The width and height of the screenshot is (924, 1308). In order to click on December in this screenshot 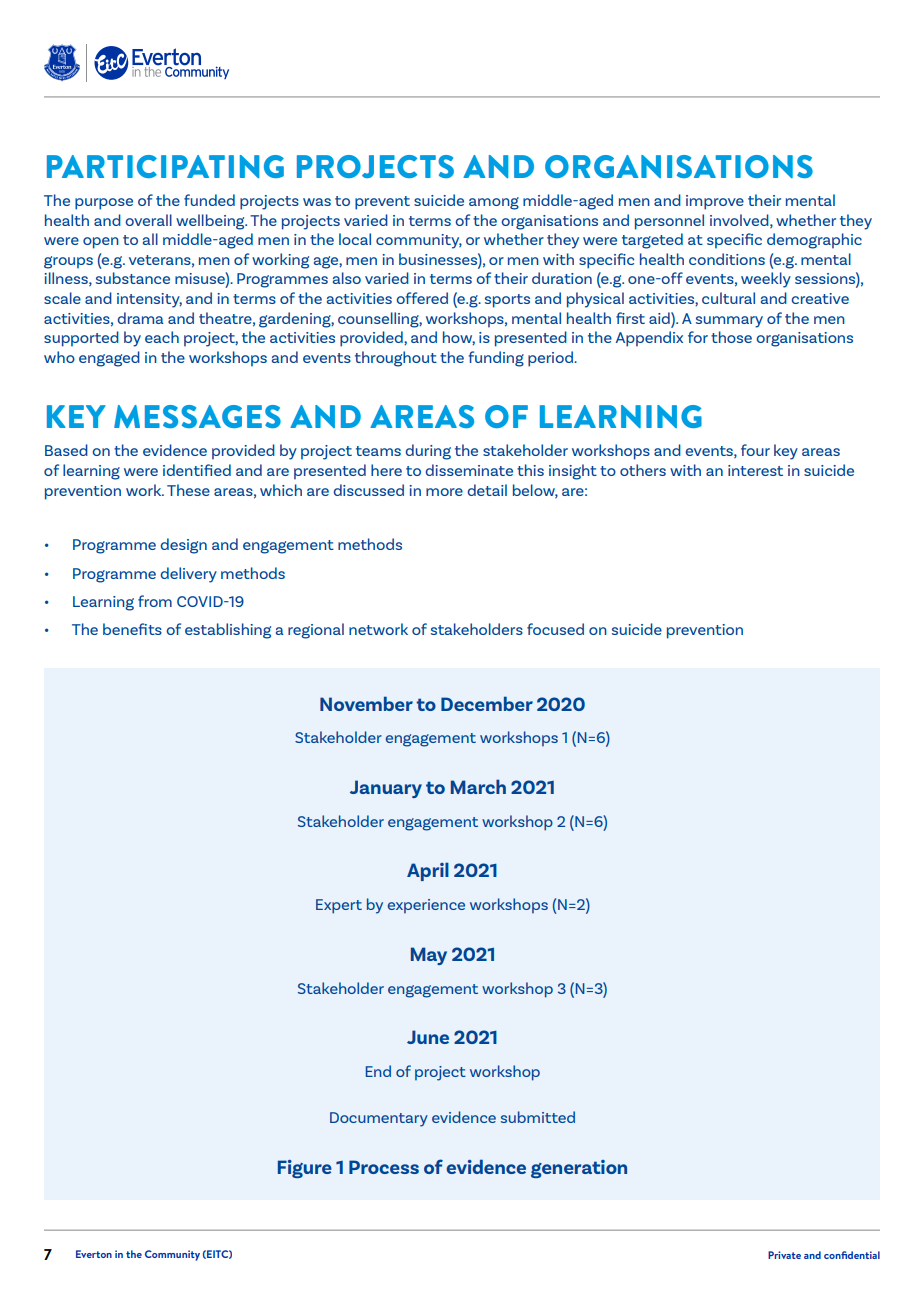, I will do `click(487, 703)`.
